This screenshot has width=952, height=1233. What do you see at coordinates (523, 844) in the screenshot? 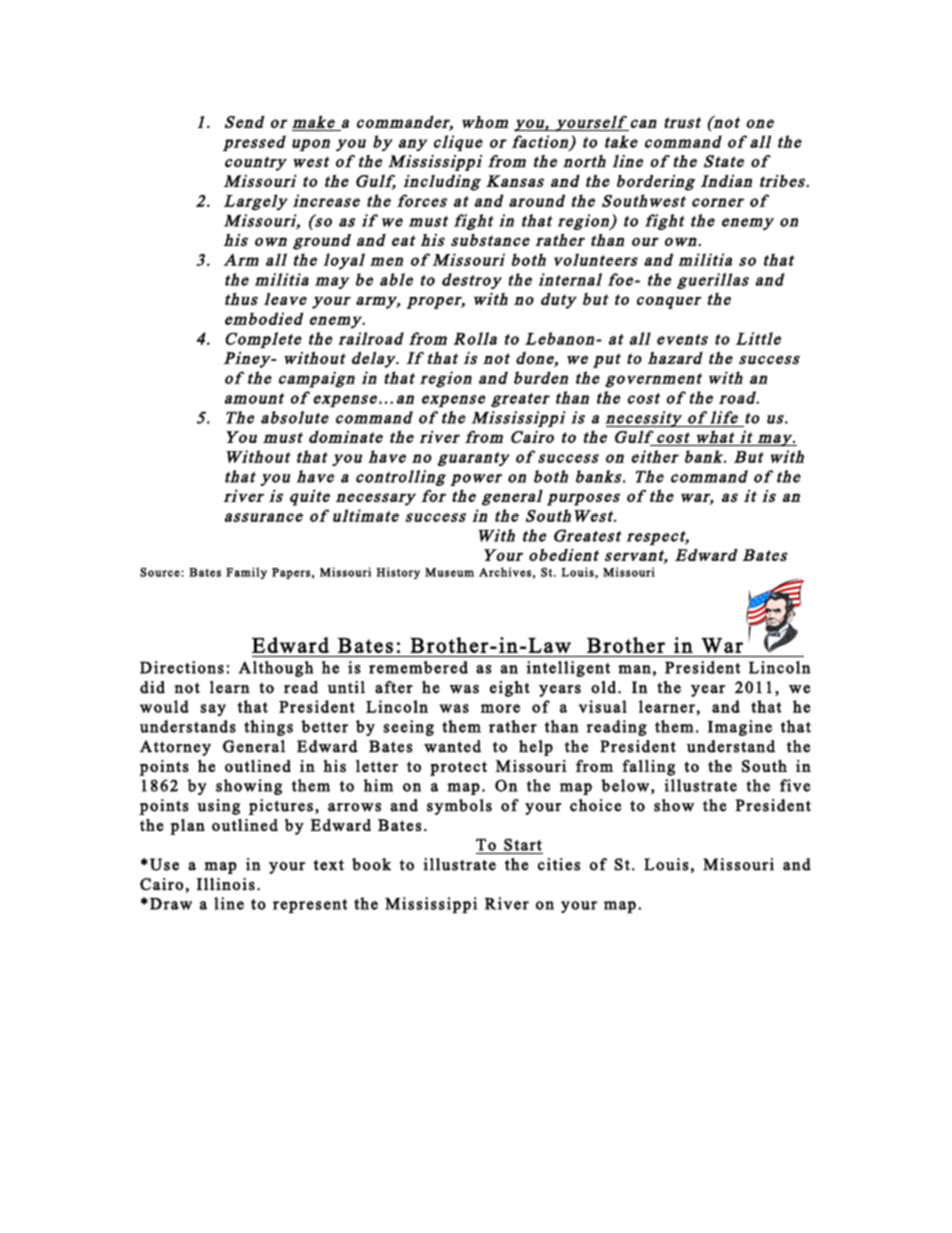
I see `Start` at bounding box center [523, 844].
